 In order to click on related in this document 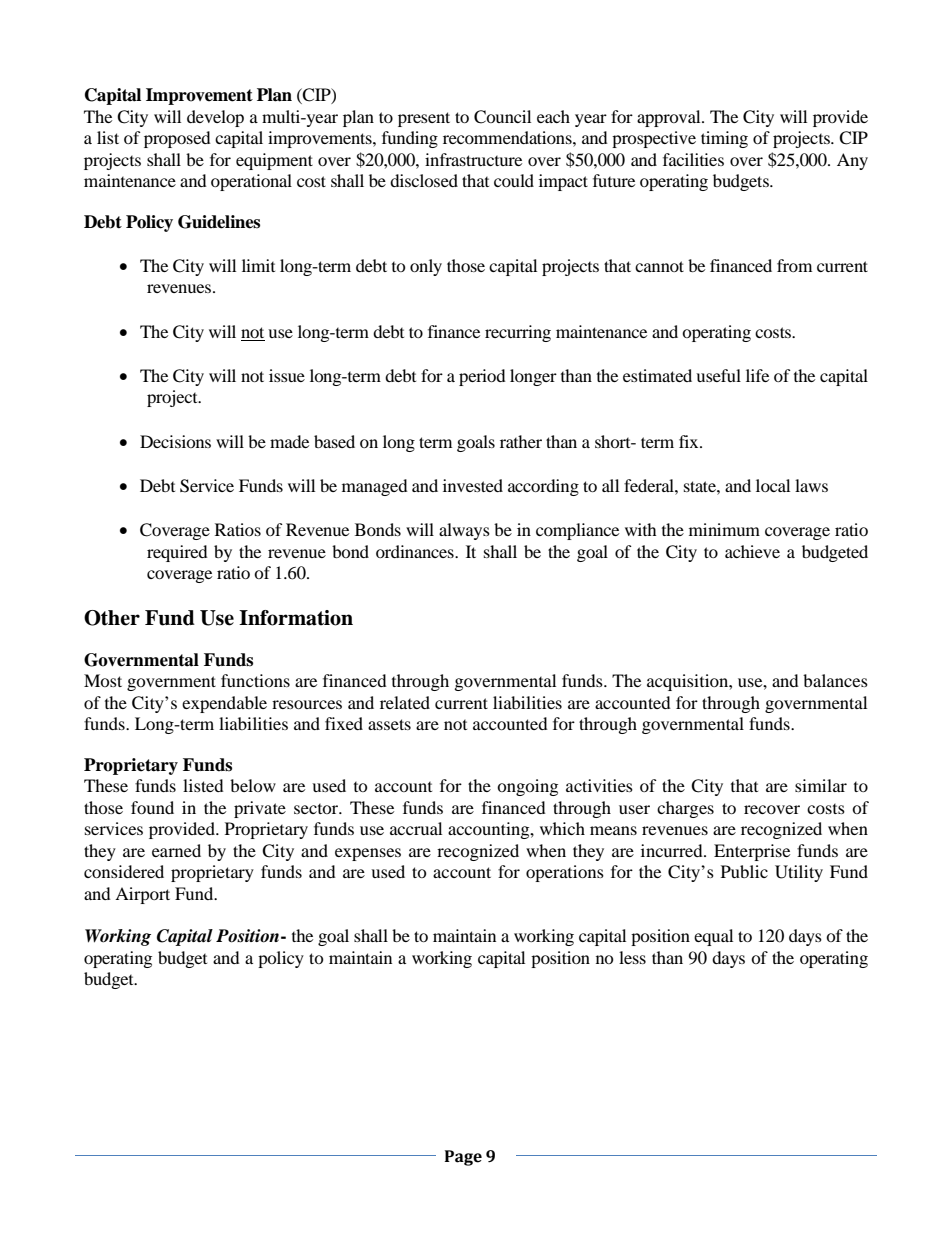, I will do `click(405, 702)`.
